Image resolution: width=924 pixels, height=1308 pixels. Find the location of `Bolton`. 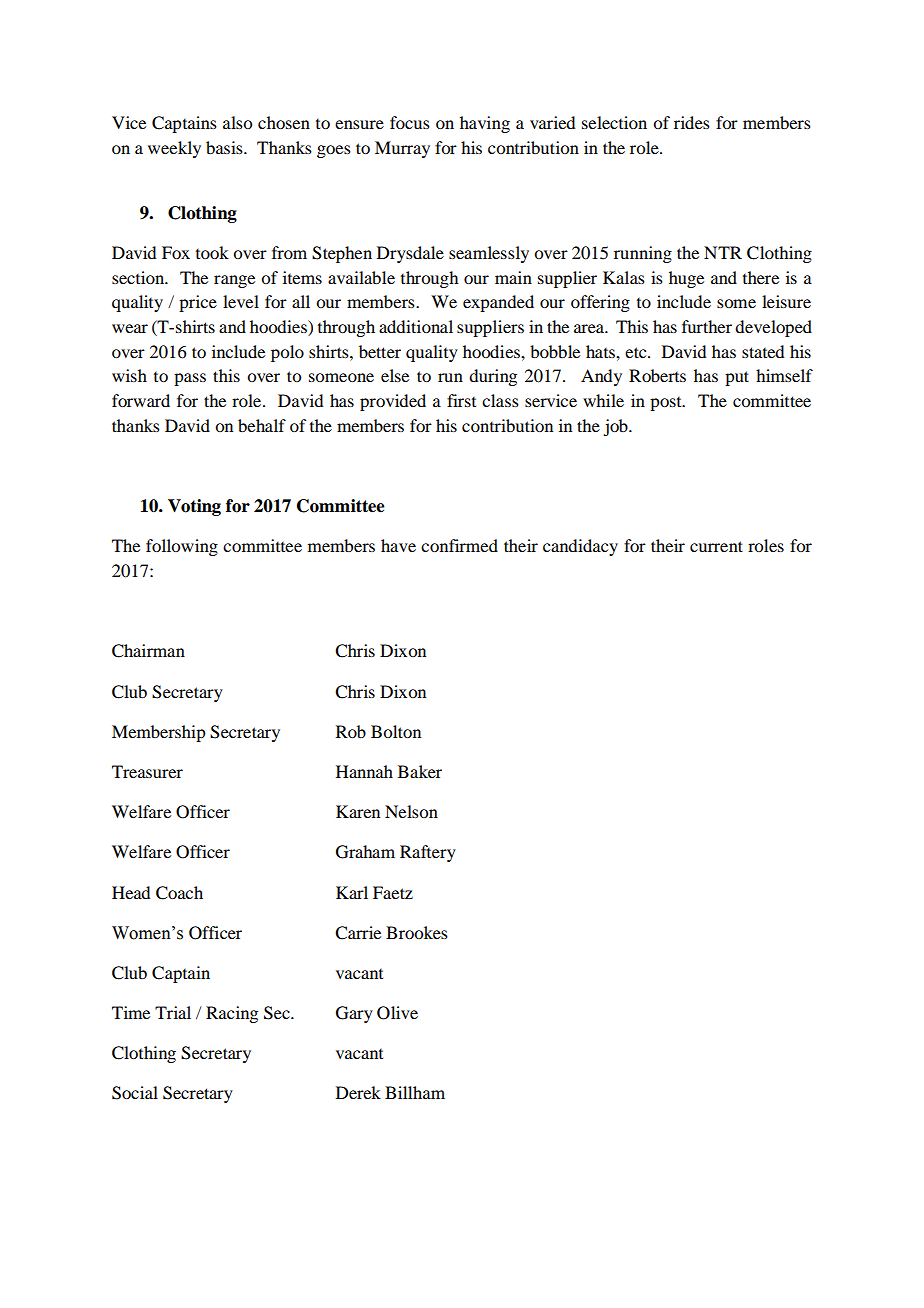

Bolton is located at coordinates (396, 731).
